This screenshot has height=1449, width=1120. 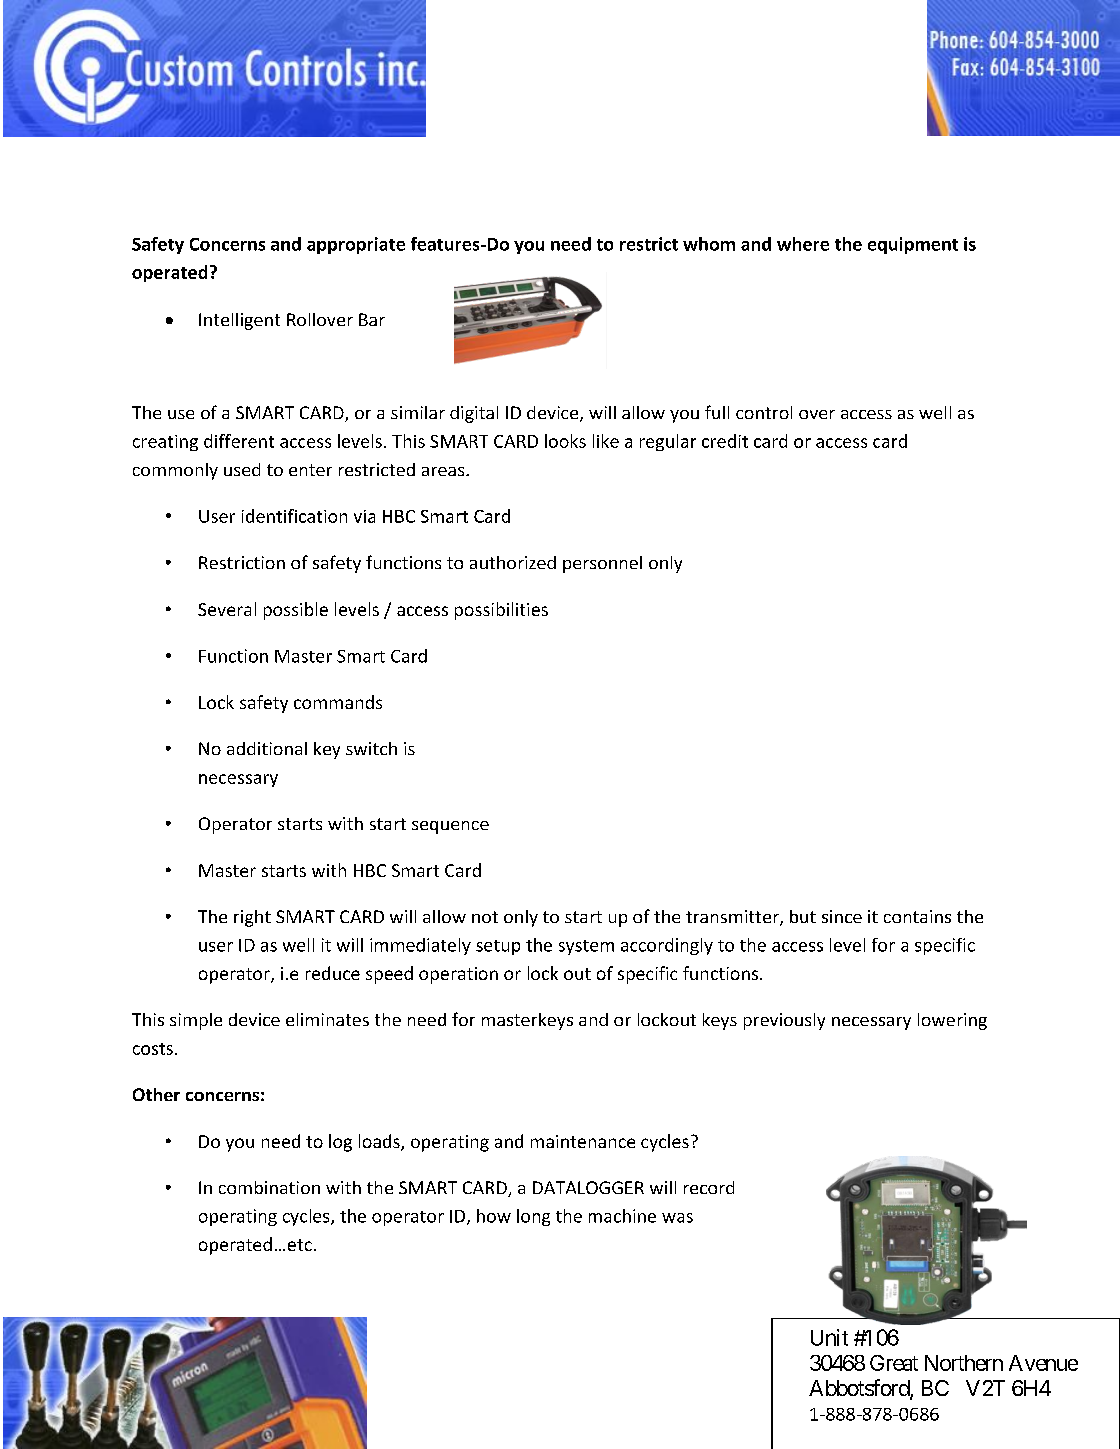 What do you see at coordinates (842, 916) in the screenshot?
I see `since` at bounding box center [842, 916].
